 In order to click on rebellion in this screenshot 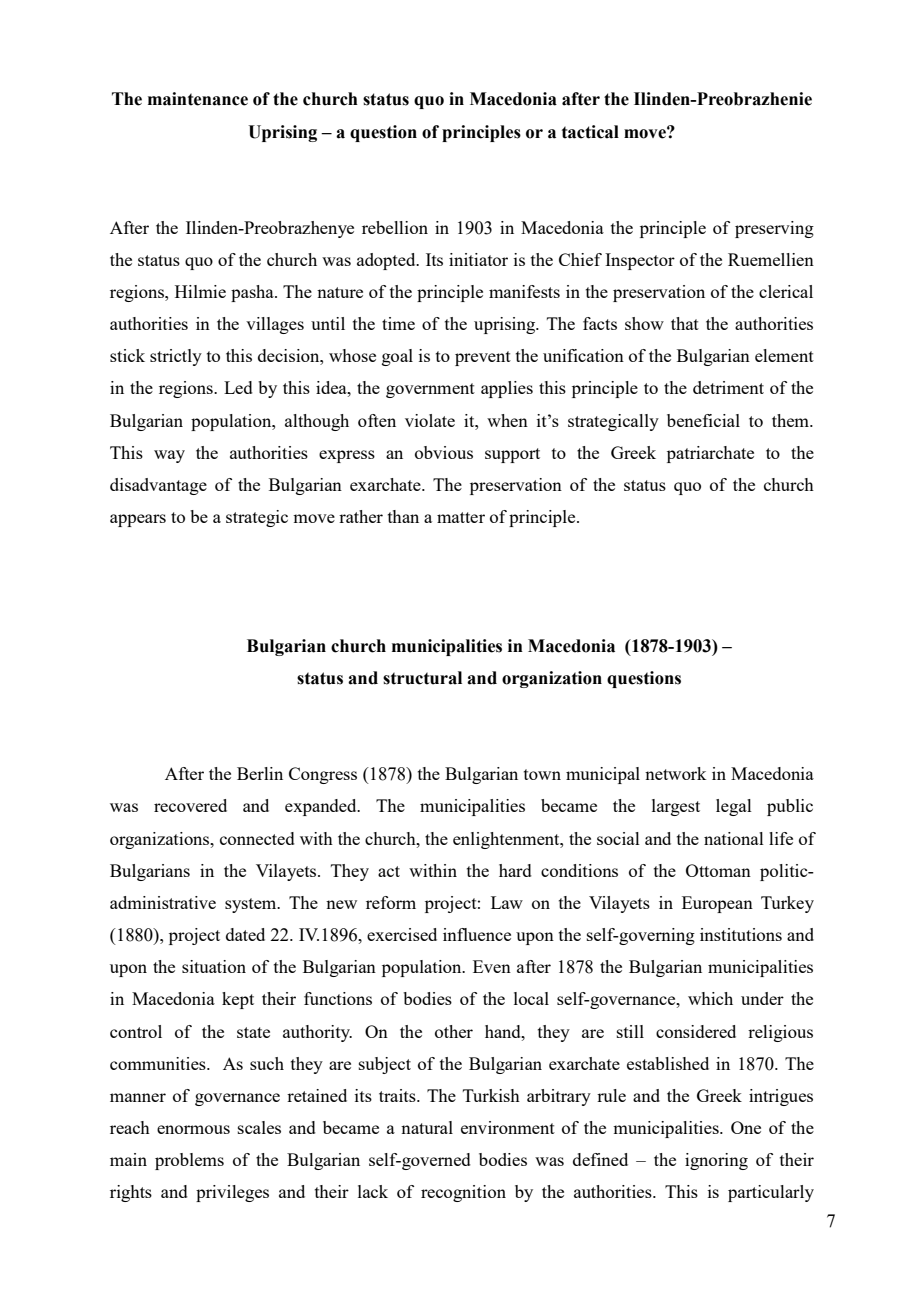, I will do `click(395, 227)`.
